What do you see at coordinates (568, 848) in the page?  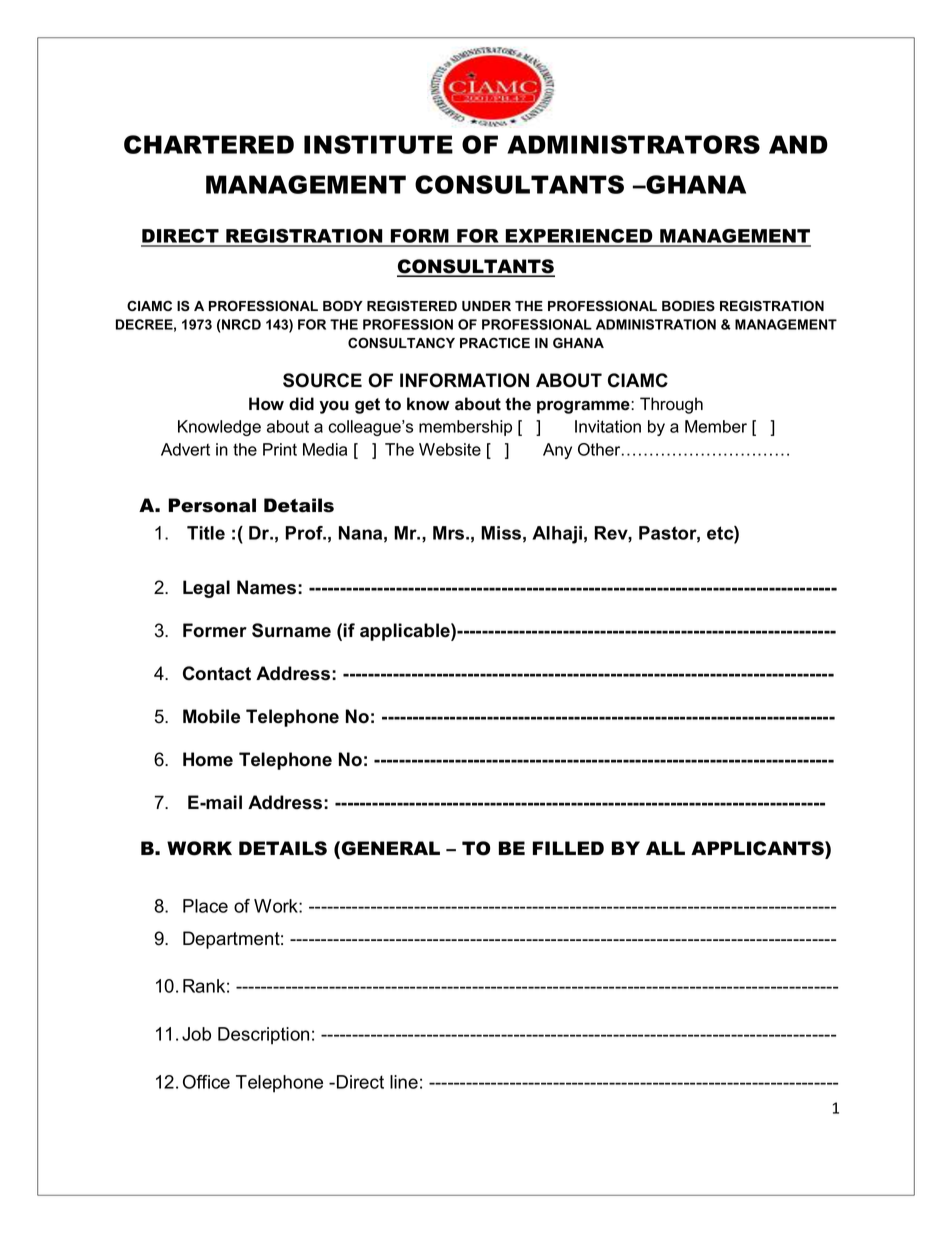 I see `FILLED` at bounding box center [568, 848].
